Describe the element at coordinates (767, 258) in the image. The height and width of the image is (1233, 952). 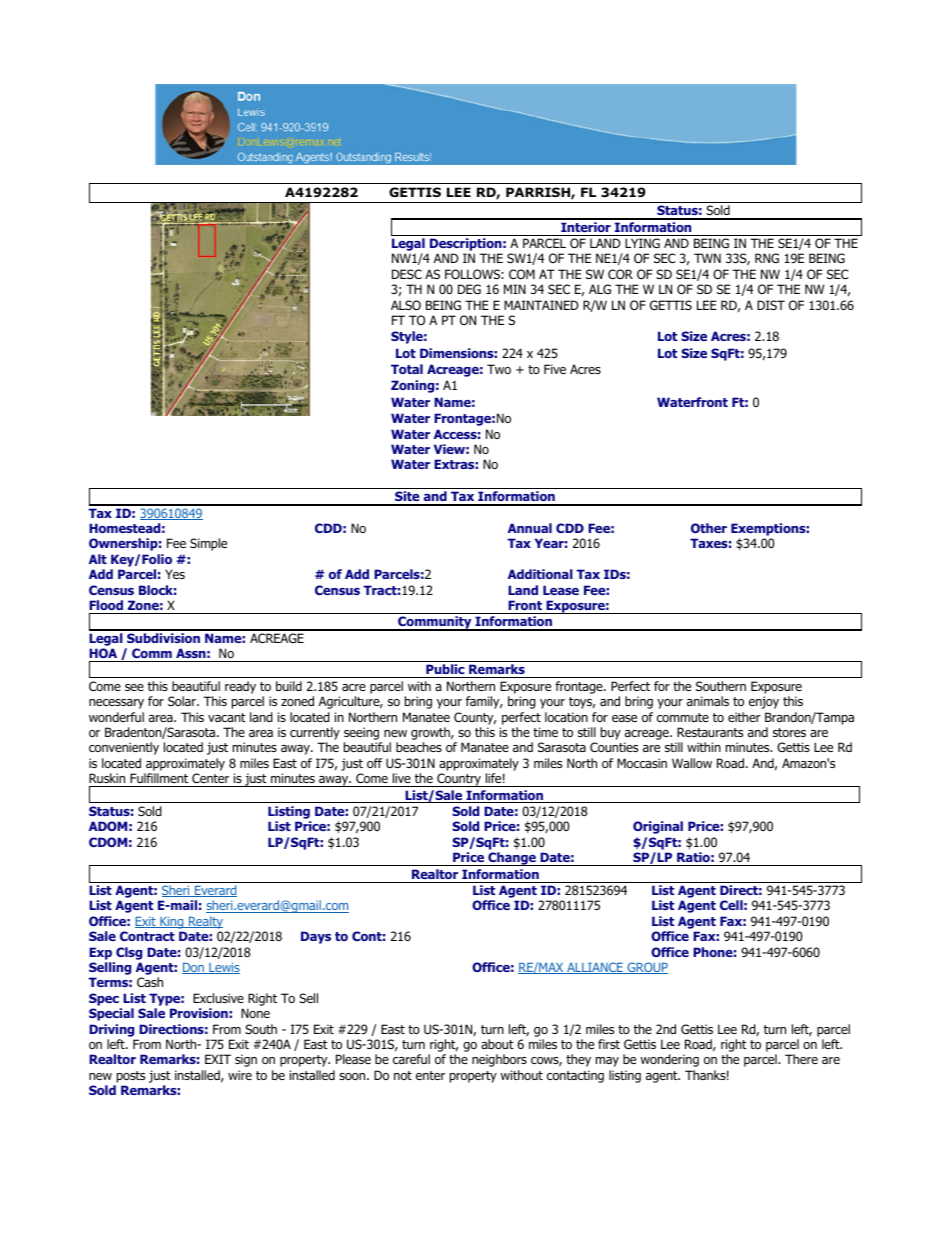
I see `RNG` at that location.
